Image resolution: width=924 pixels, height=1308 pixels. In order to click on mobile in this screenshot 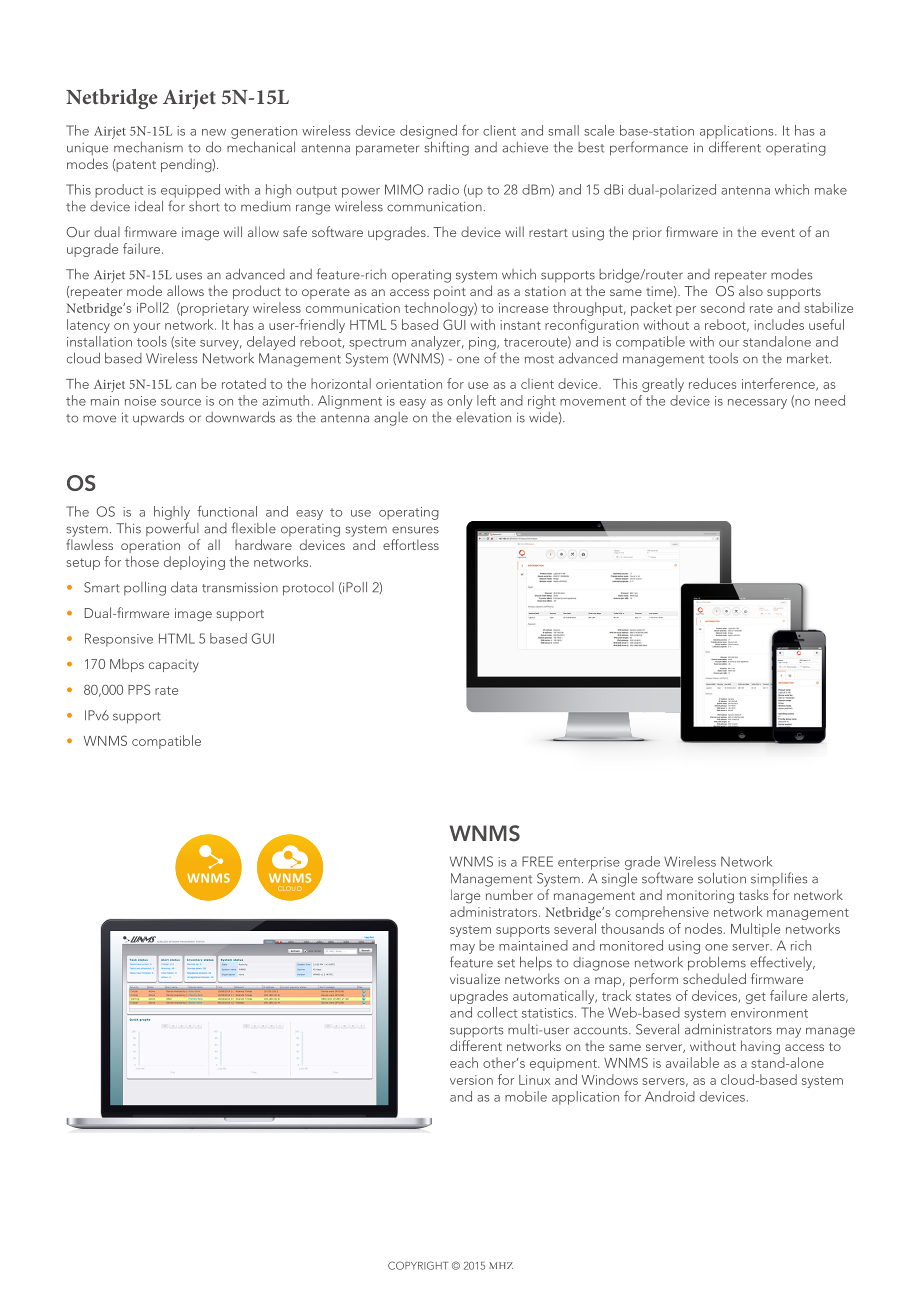, I will do `click(526, 1096)`.
